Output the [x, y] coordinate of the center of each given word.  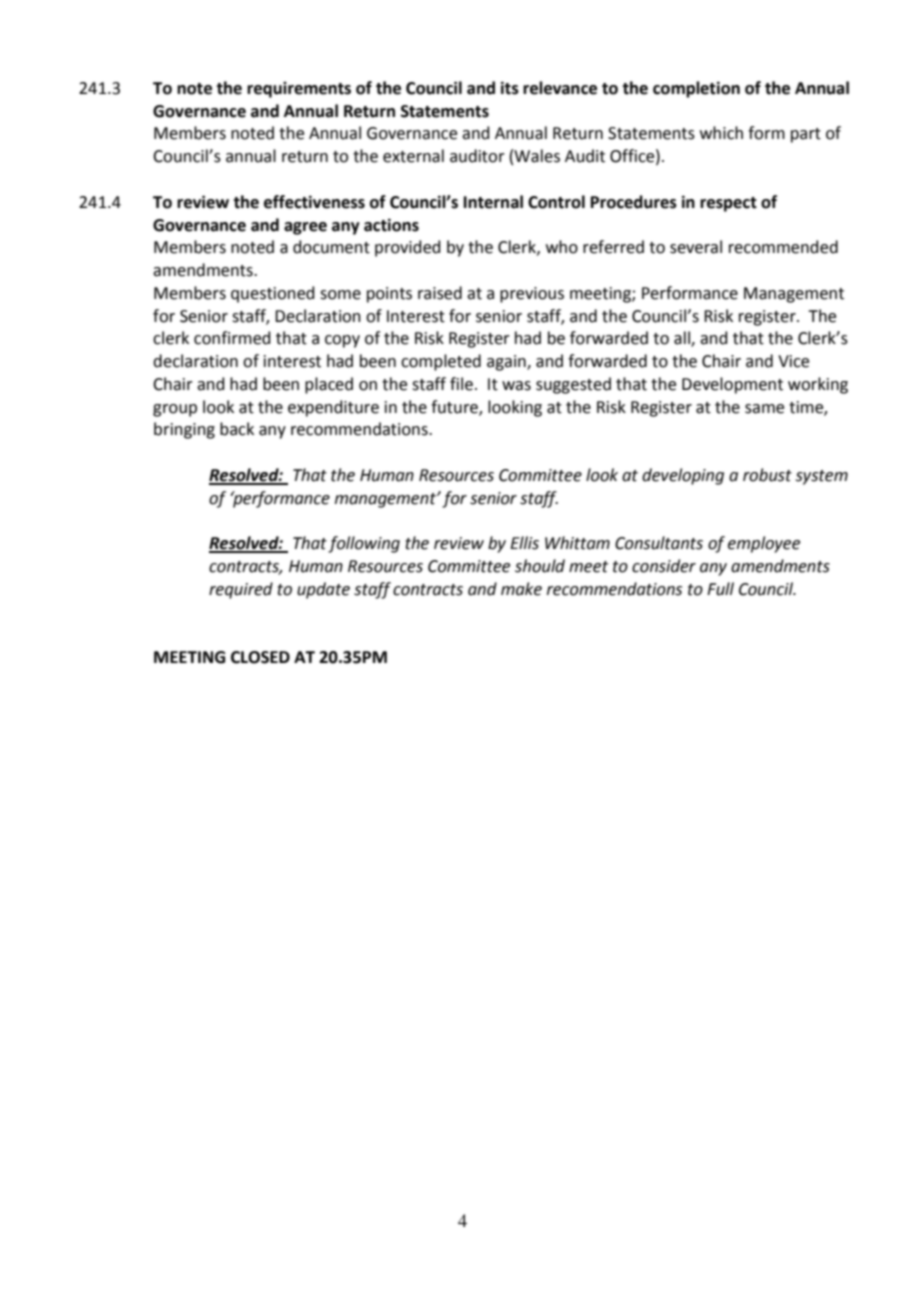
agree [305, 228]
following [364, 544]
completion [696, 89]
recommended [783, 247]
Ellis [524, 543]
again [507, 363]
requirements [299, 90]
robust [767, 475]
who [562, 247]
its [510, 88]
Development [732, 385]
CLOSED [260, 657]
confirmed [232, 338]
